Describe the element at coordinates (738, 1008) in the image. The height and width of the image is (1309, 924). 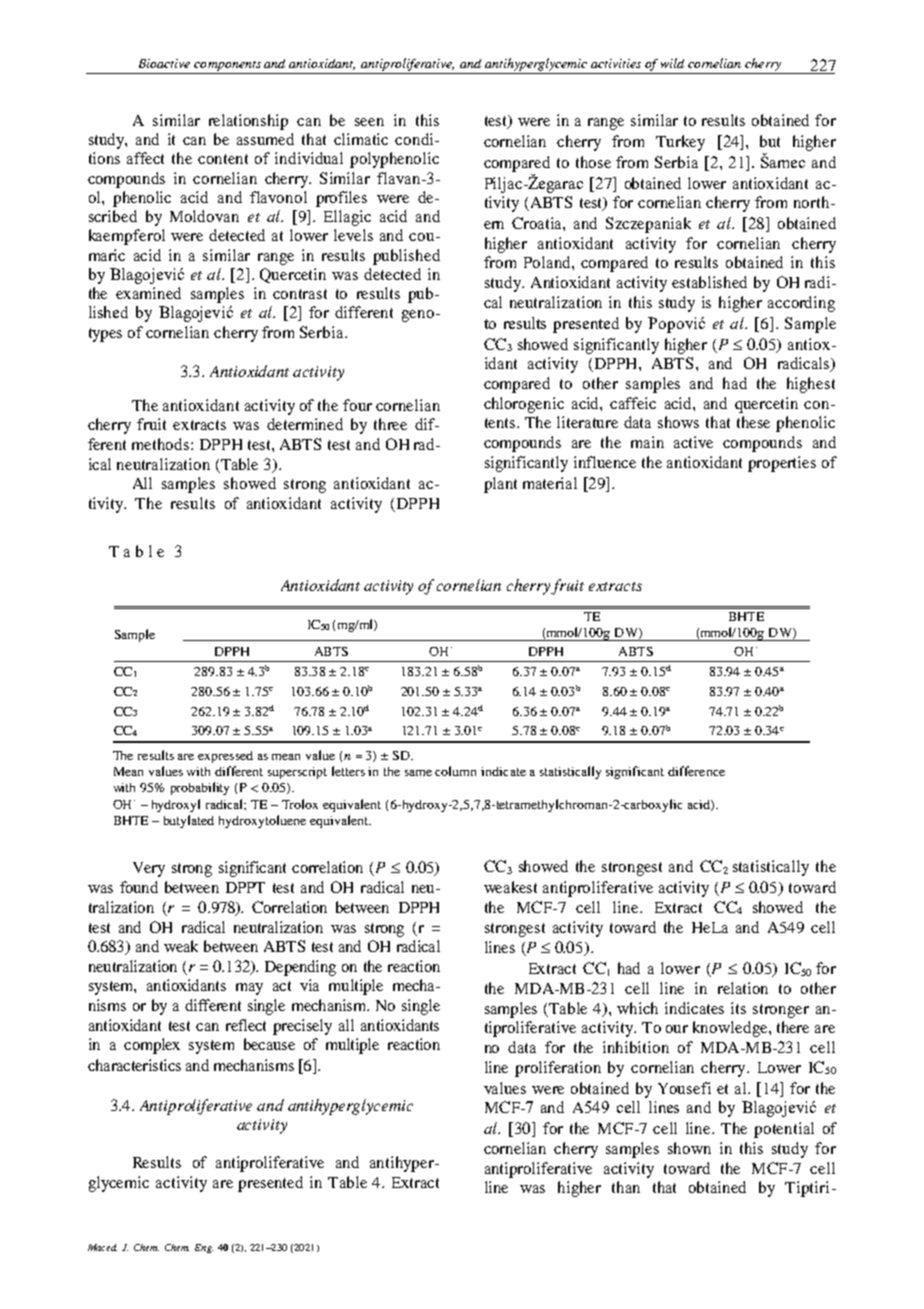
I see `its` at that location.
